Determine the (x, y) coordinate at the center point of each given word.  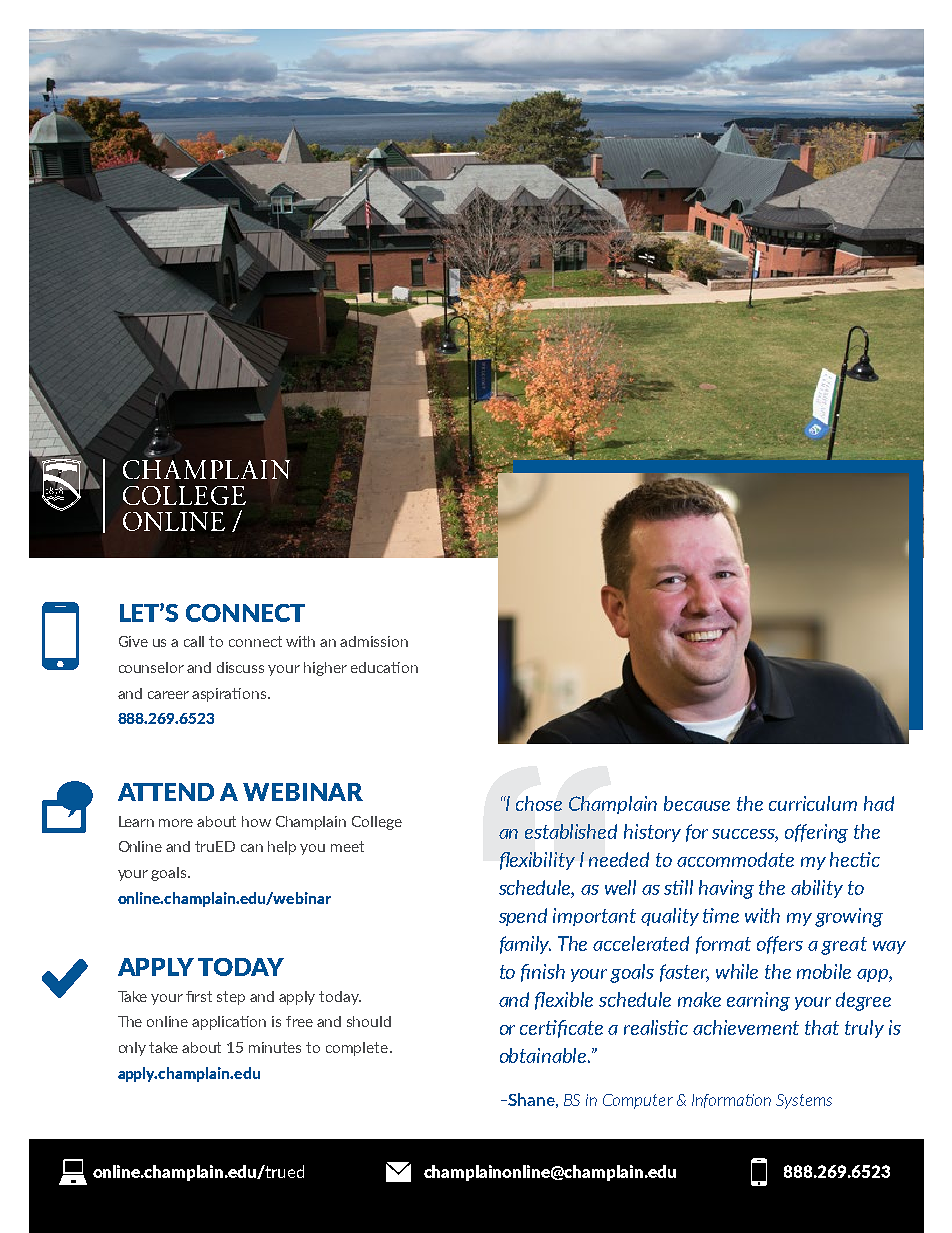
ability (817, 889)
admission (374, 641)
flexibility (537, 861)
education (384, 667)
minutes (275, 1047)
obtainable (544, 1055)
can (252, 848)
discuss (240, 667)
